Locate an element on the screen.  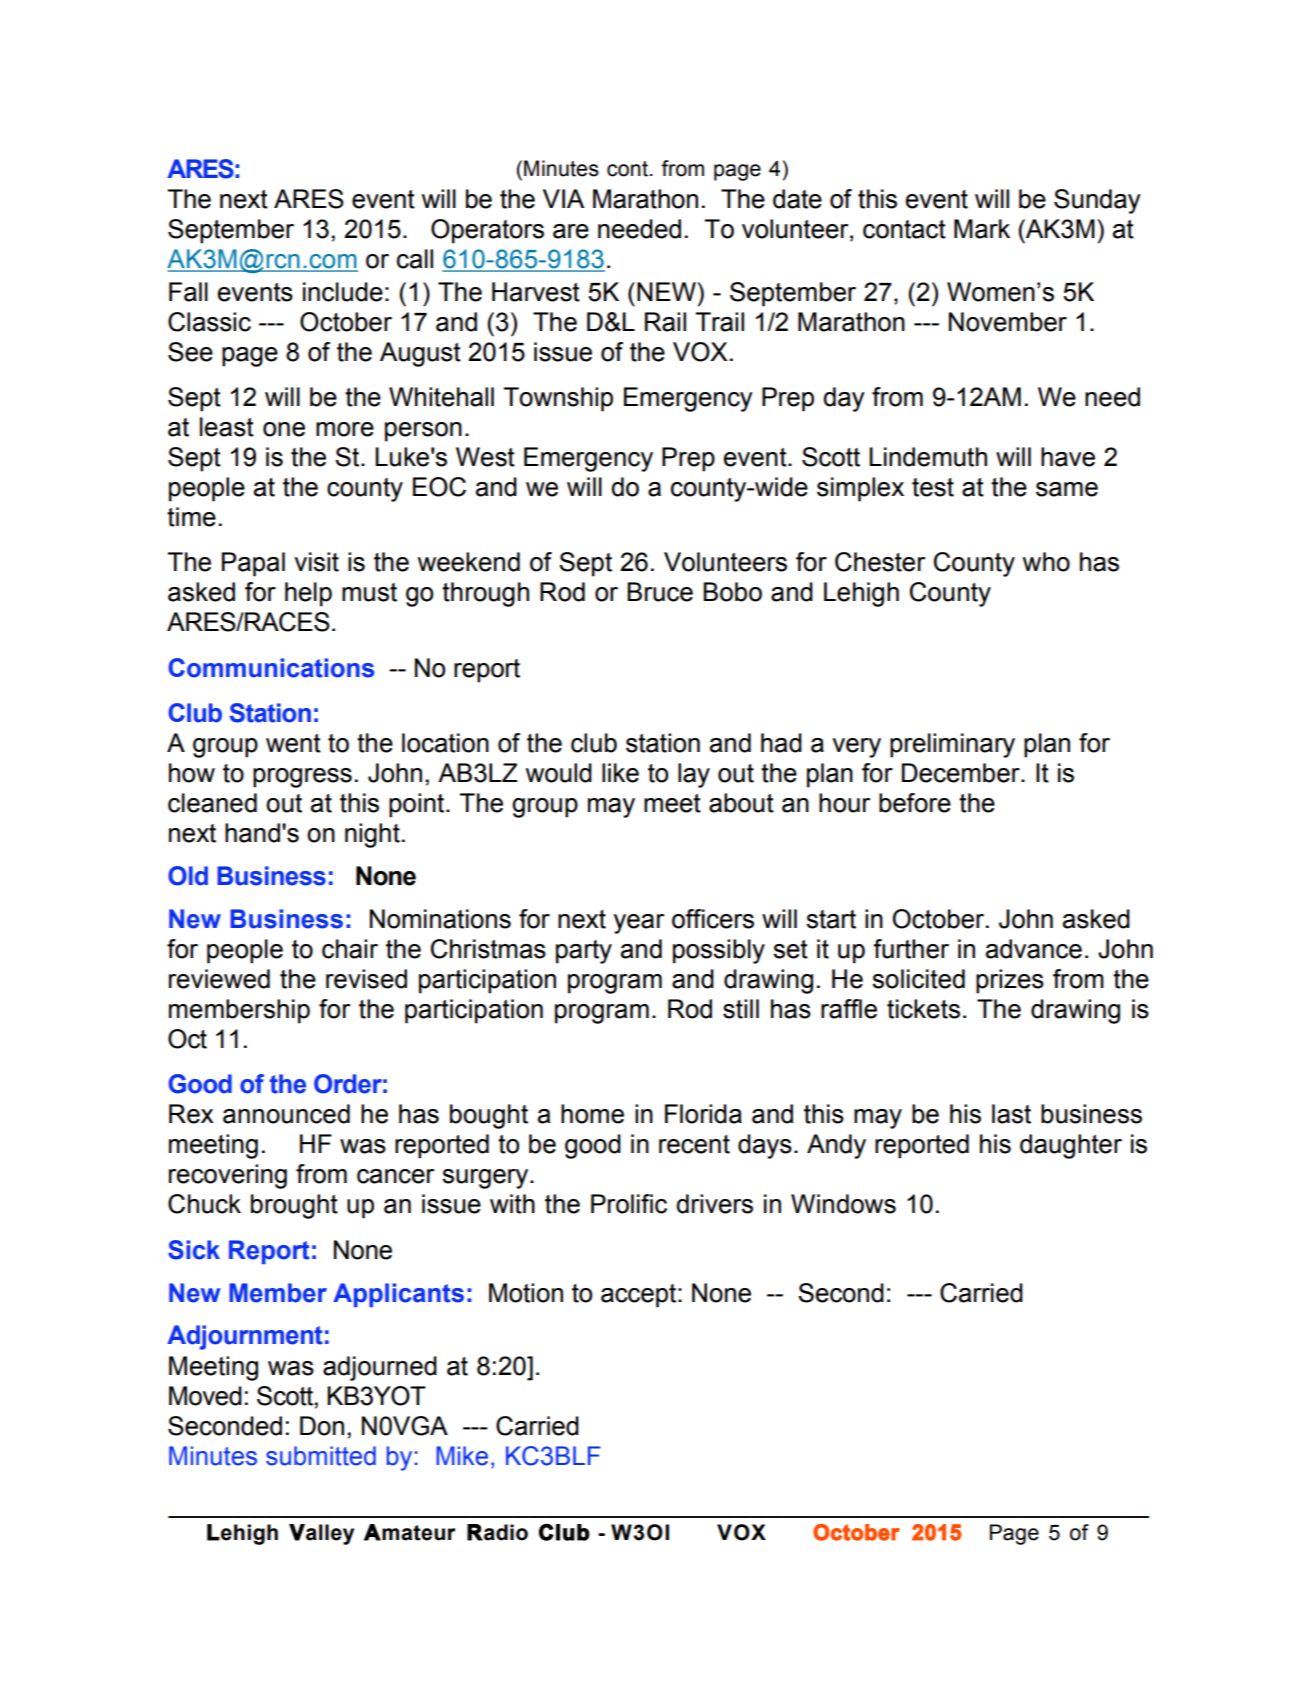
announced is located at coordinates (286, 1114).
